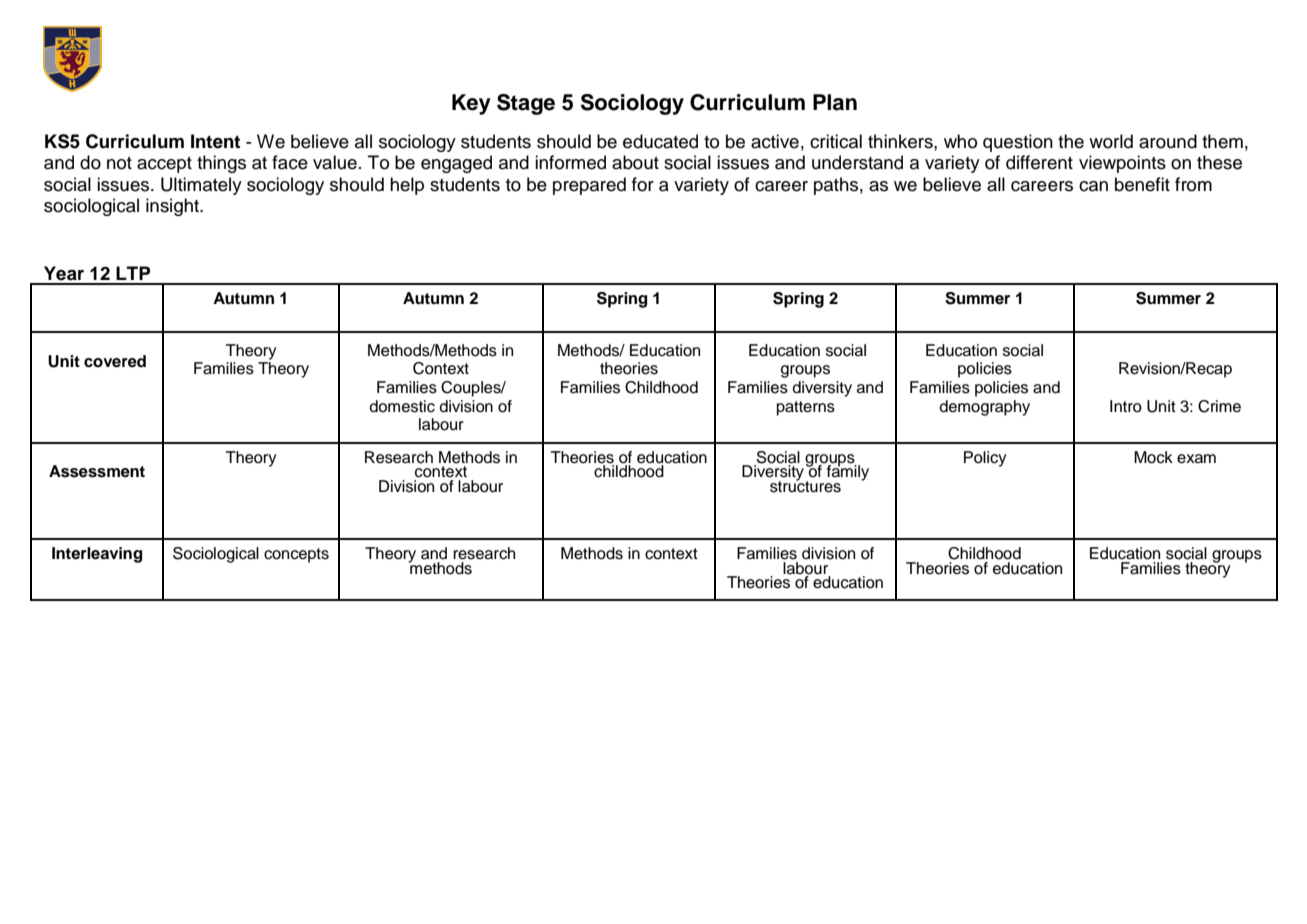 The height and width of the page is (924, 1307). I want to click on structures, so click(805, 486).
